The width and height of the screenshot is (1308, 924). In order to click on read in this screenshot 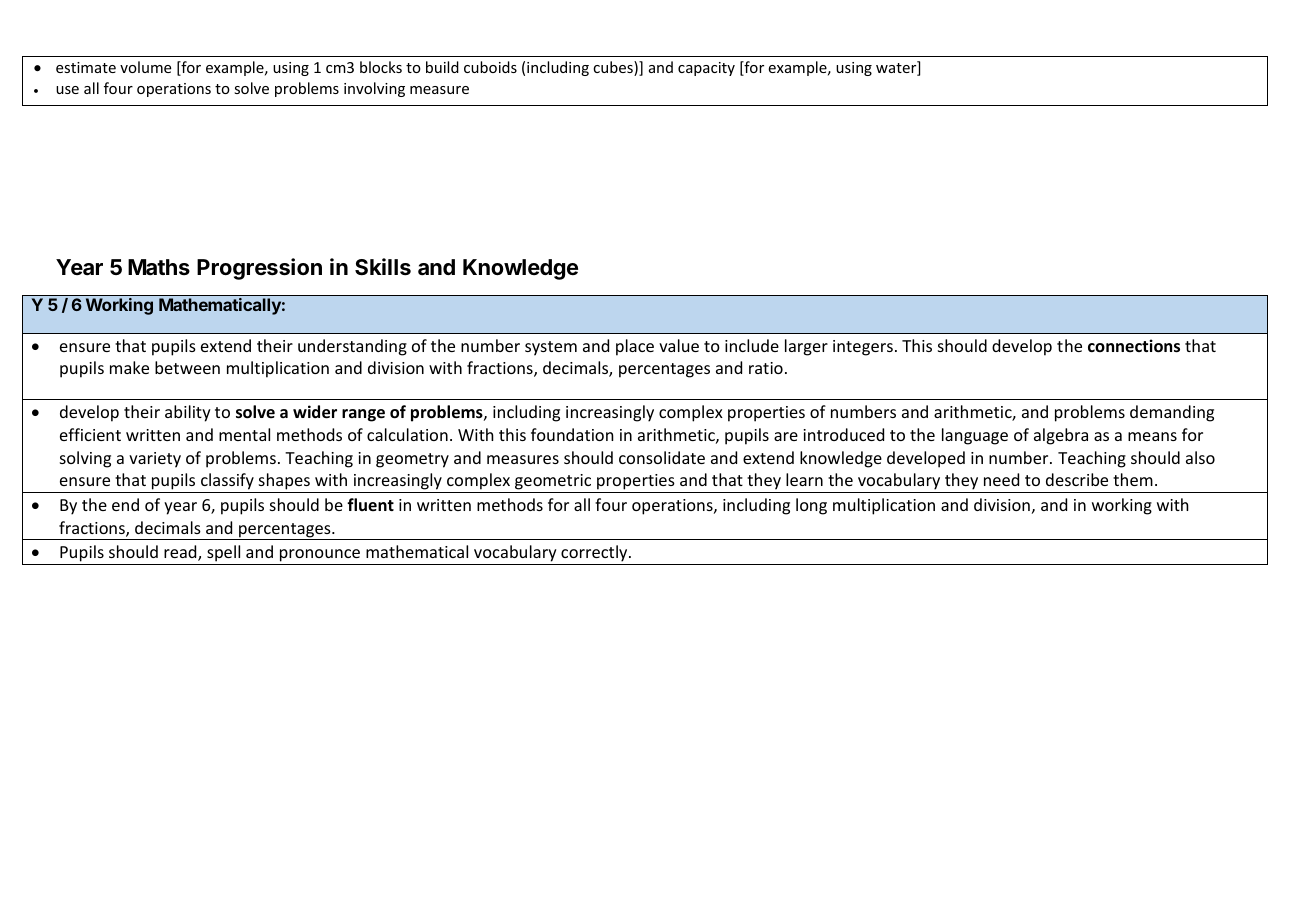, I will do `click(181, 553)`.
